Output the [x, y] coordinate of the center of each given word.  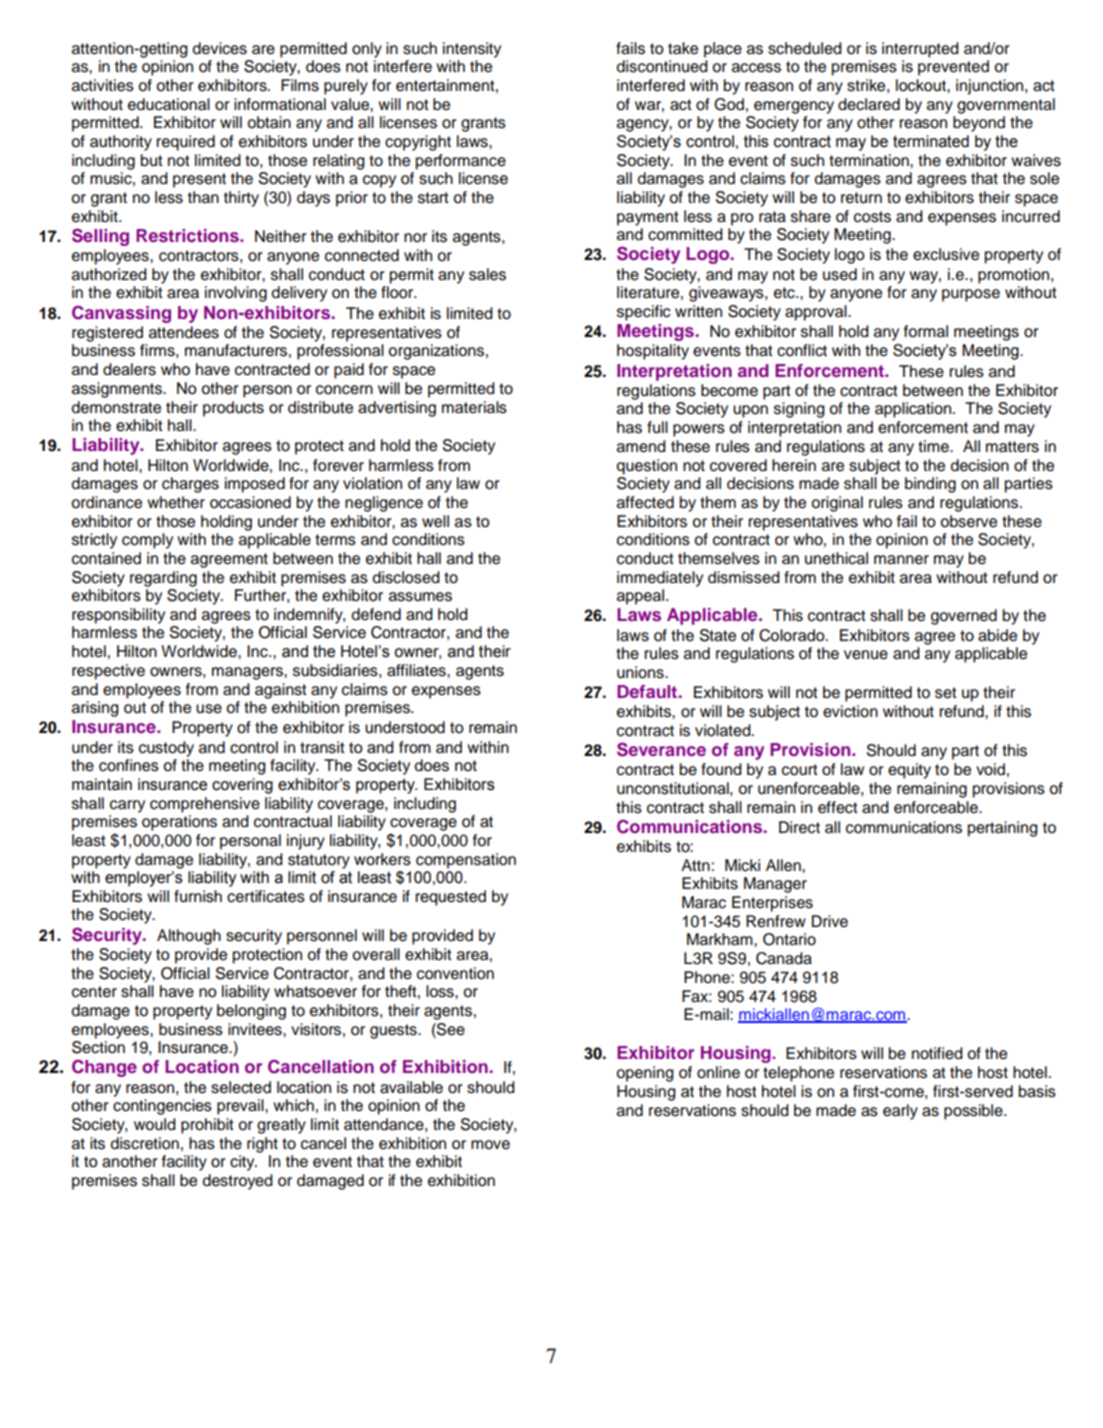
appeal [642, 597]
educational [169, 104]
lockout [922, 85]
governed [964, 617]
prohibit [207, 1126]
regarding [163, 579]
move [490, 1145]
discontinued [662, 66]
